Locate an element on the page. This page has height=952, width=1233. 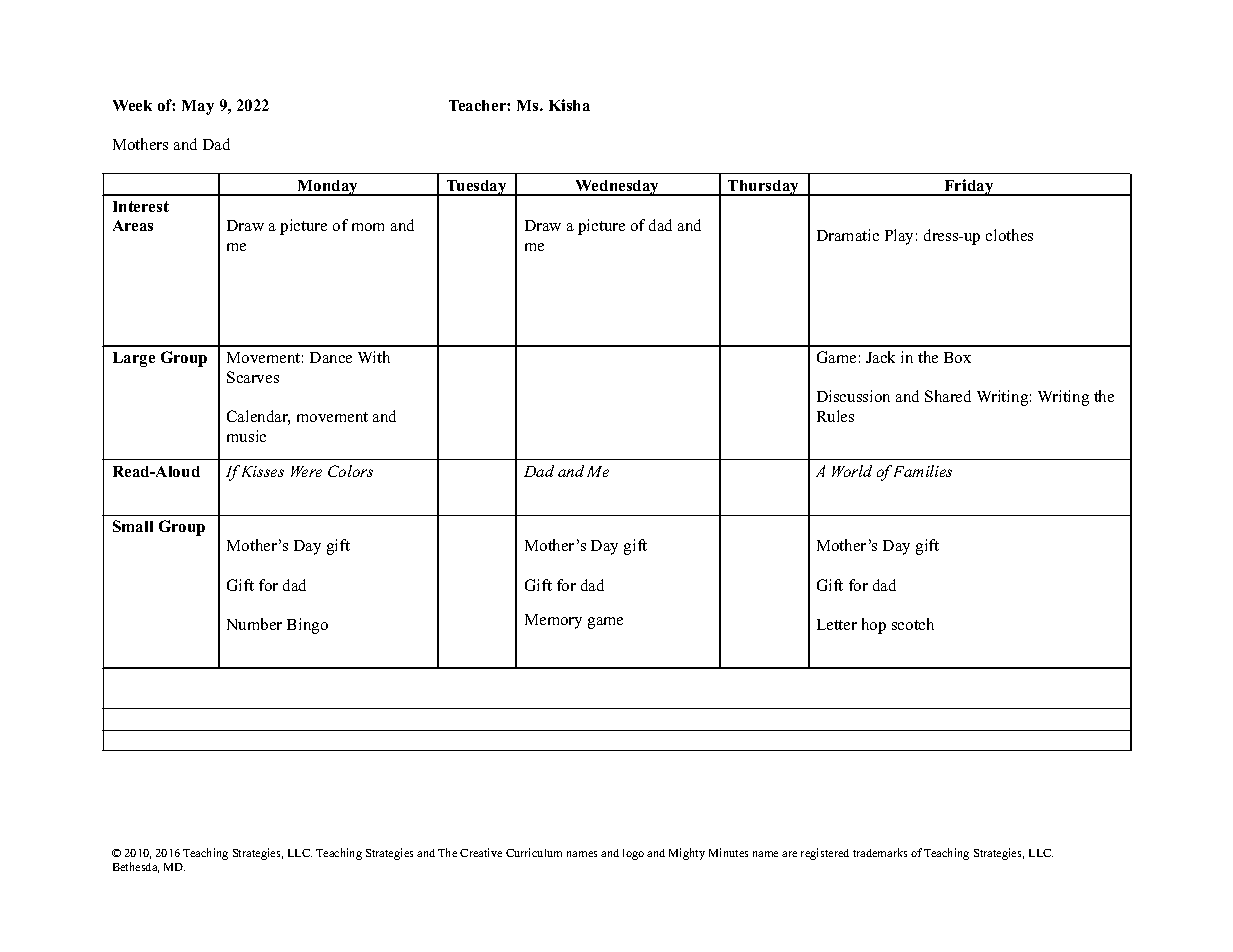
Colors is located at coordinates (350, 471).
